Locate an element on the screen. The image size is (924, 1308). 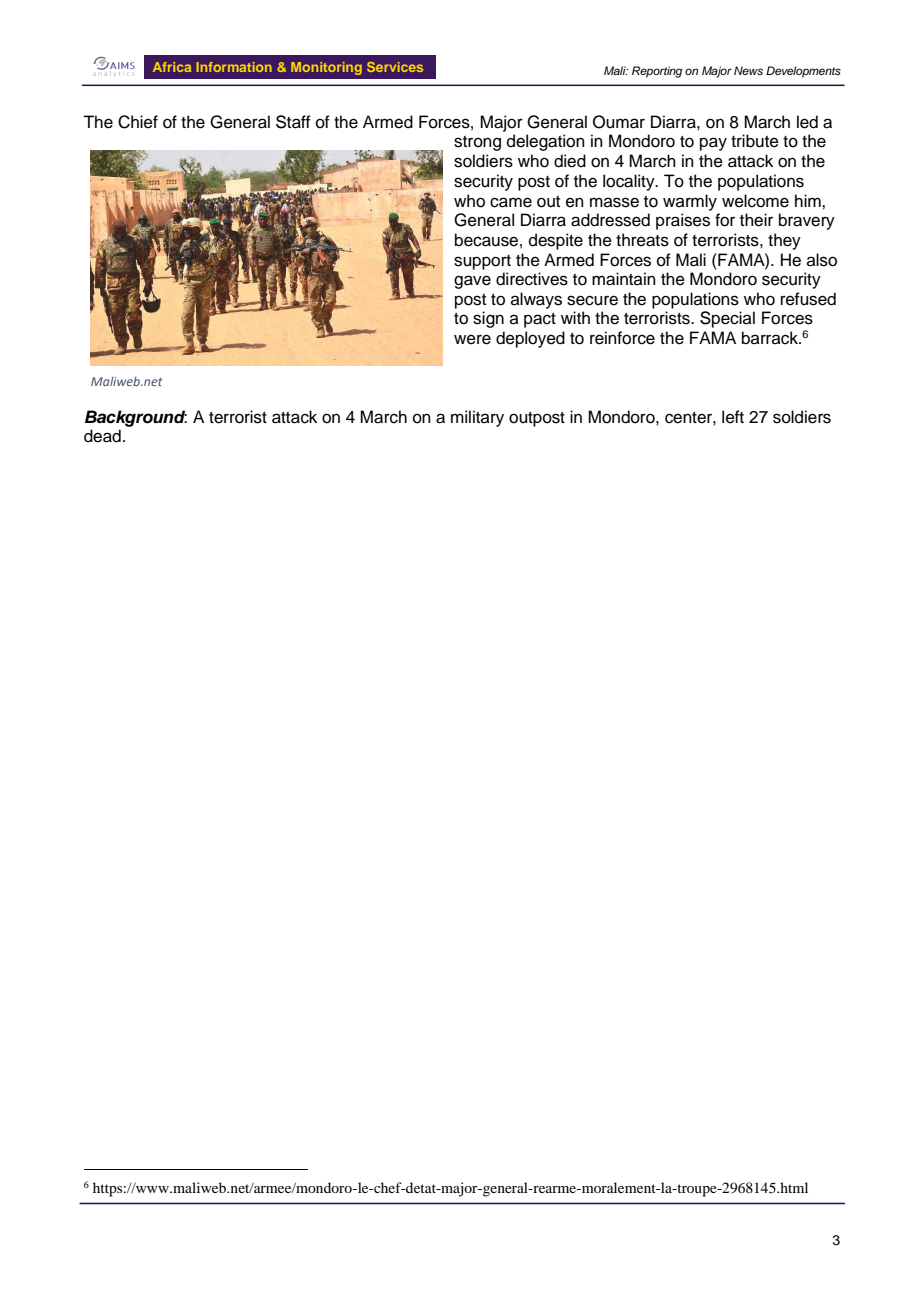
Chief is located at coordinates (138, 122).
